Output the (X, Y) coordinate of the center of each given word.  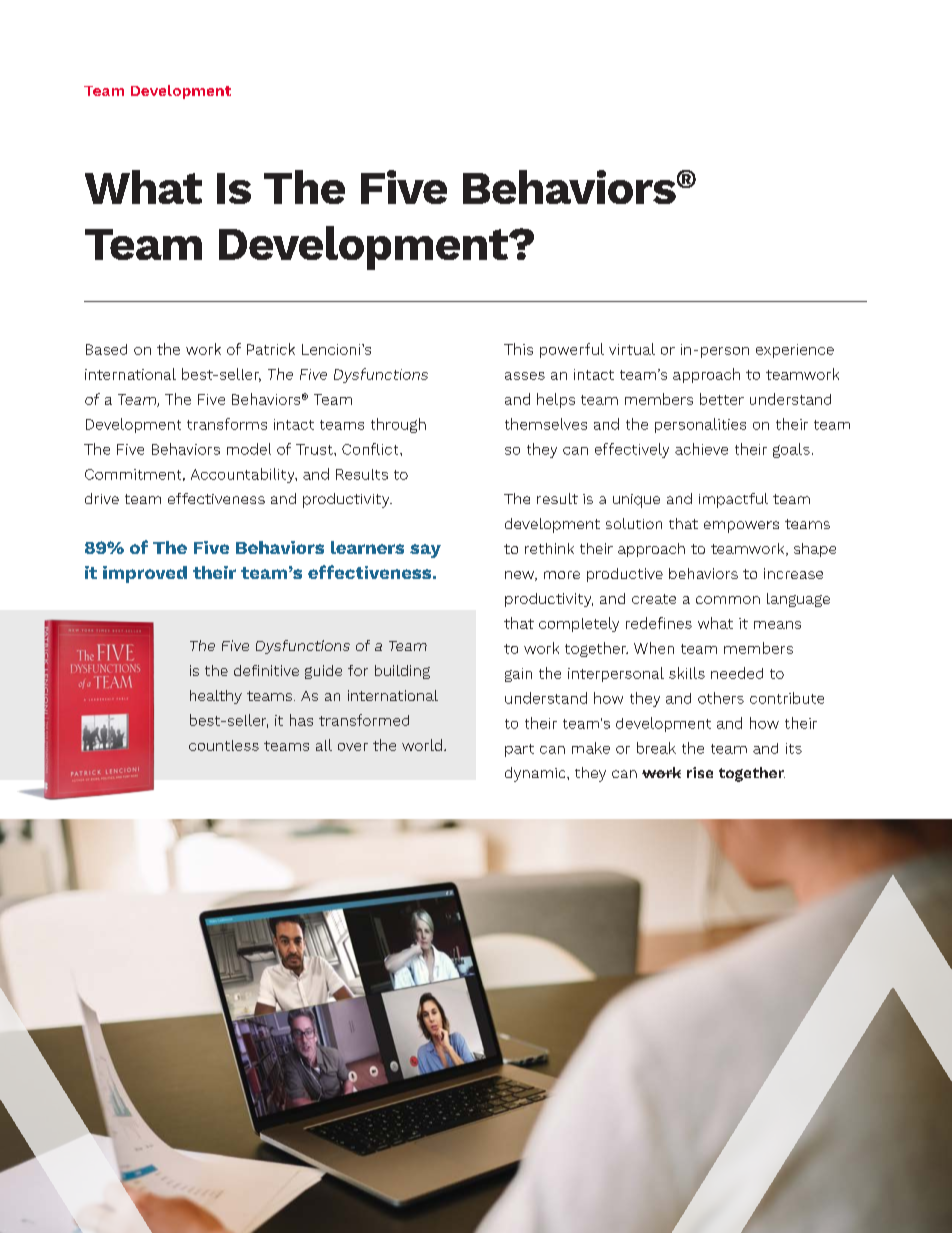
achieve (701, 449)
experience (795, 351)
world (422, 745)
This (518, 349)
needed (737, 673)
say (425, 551)
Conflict (371, 449)
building (402, 672)
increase (793, 573)
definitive (266, 670)
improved (145, 574)
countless (224, 745)
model (249, 449)
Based (106, 349)
